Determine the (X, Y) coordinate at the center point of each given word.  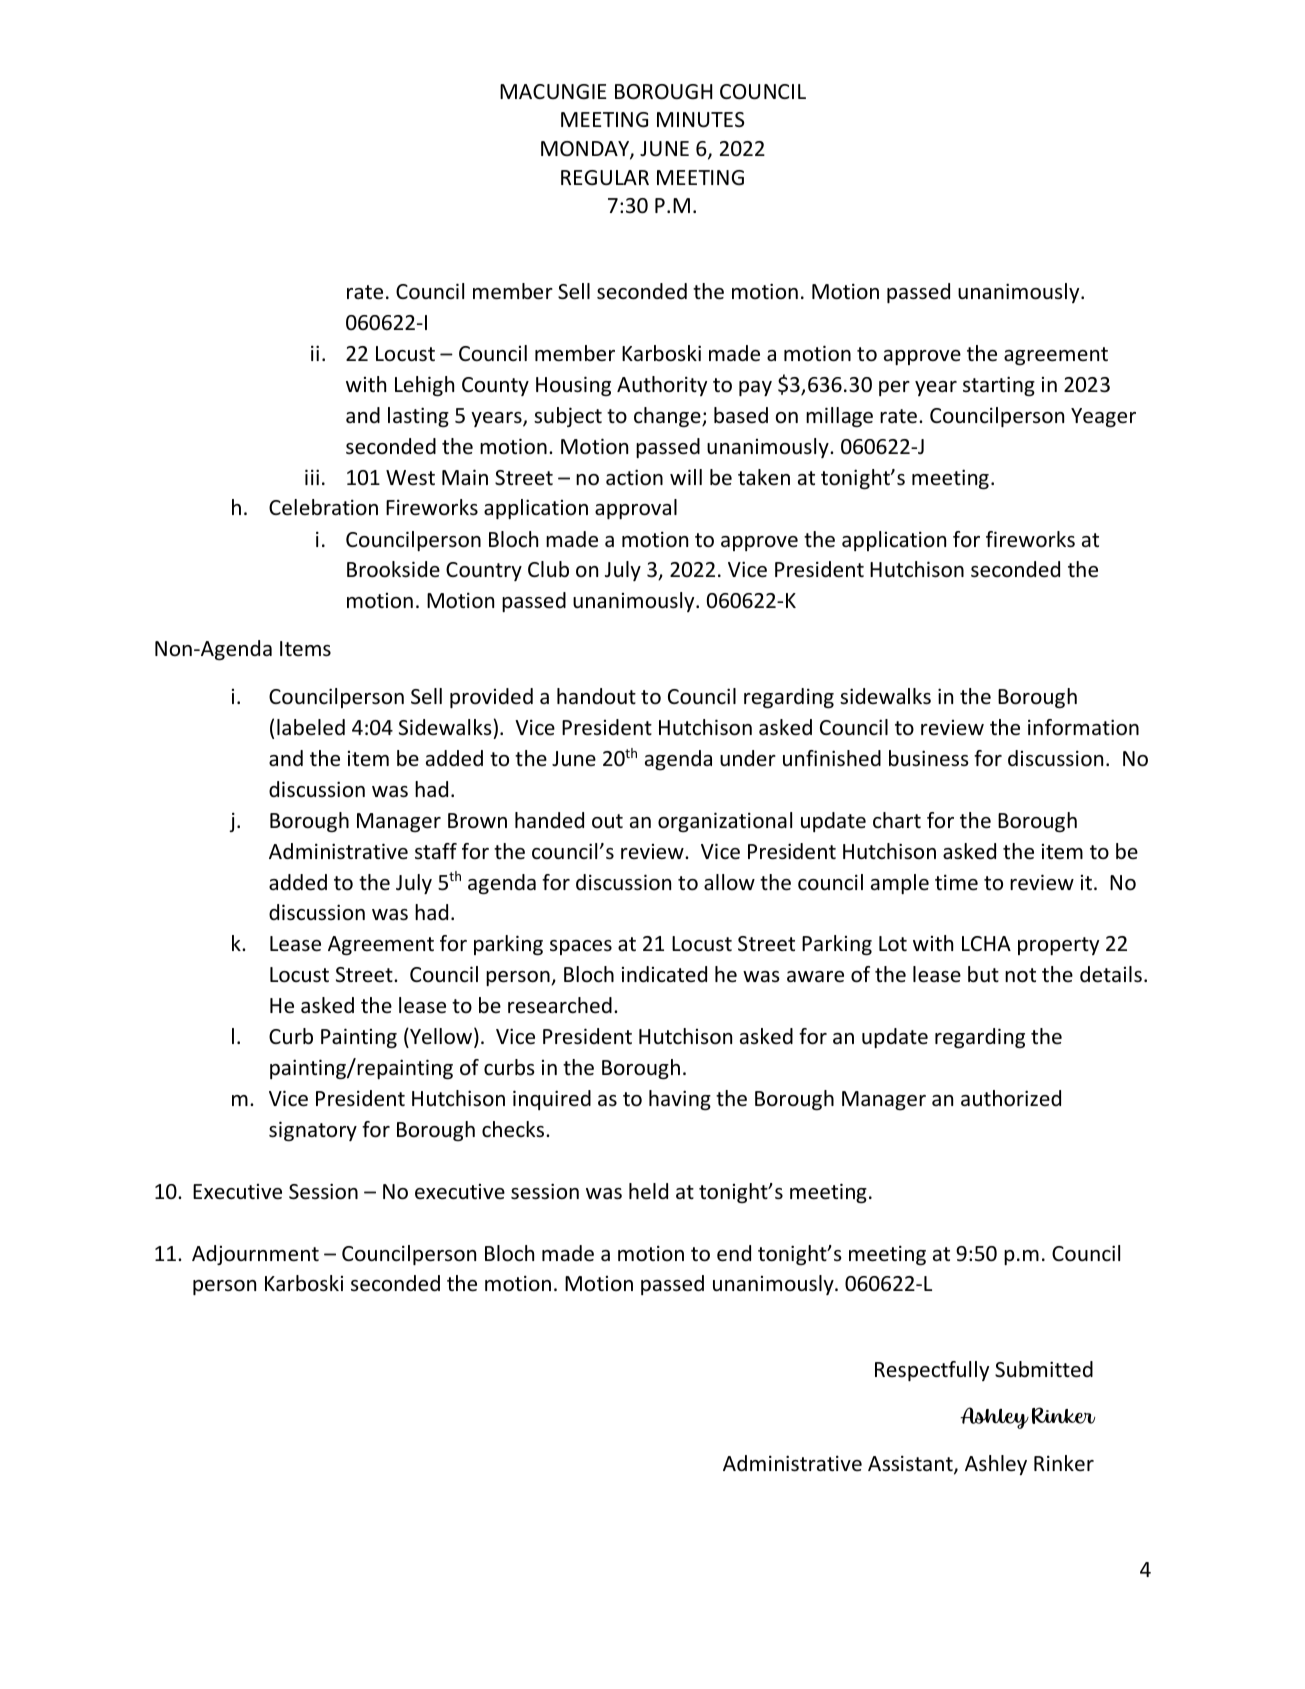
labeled (311, 727)
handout (596, 696)
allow (729, 882)
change (668, 417)
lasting (418, 417)
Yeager (1103, 417)
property (1058, 946)
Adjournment (255, 1255)
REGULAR (605, 178)
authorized (1011, 1098)
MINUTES (700, 120)
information (1083, 727)
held (648, 1191)
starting (999, 386)
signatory (313, 1131)
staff (436, 851)
